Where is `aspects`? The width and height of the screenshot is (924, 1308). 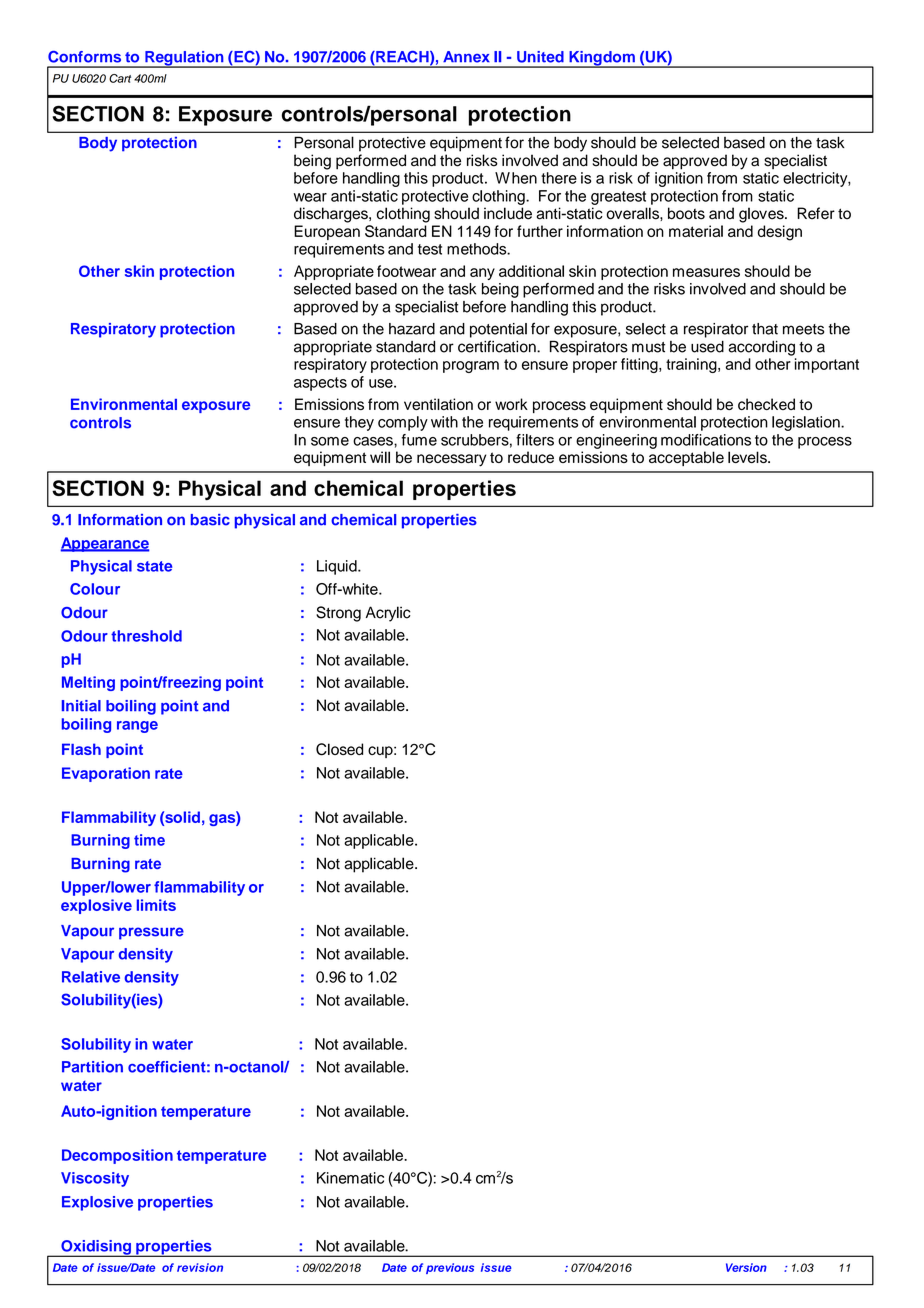
aspects is located at coordinates (320, 384).
